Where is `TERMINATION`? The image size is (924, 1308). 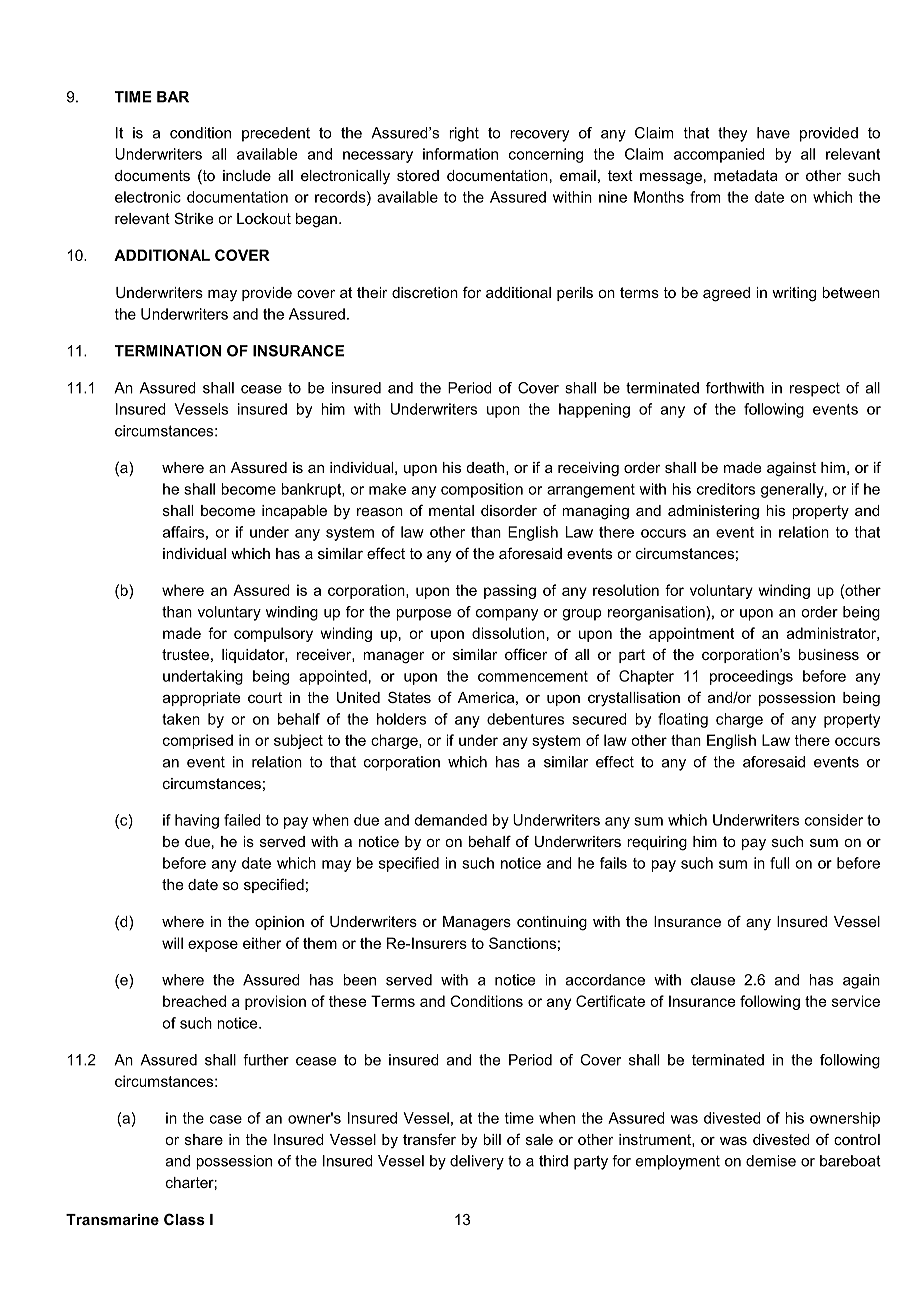
TERMINATION is located at coordinates (168, 351).
